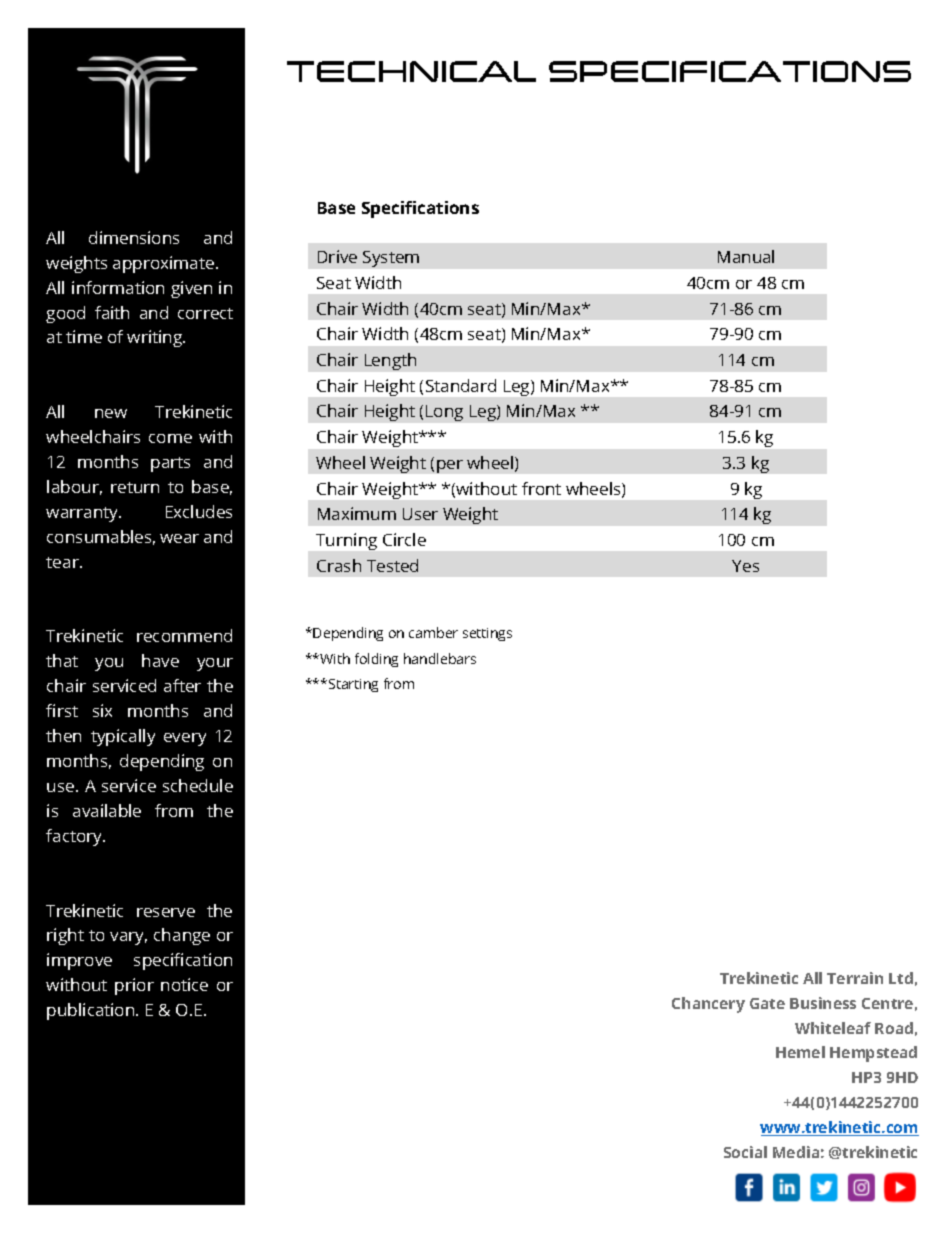  I want to click on dimensions, so click(134, 237).
